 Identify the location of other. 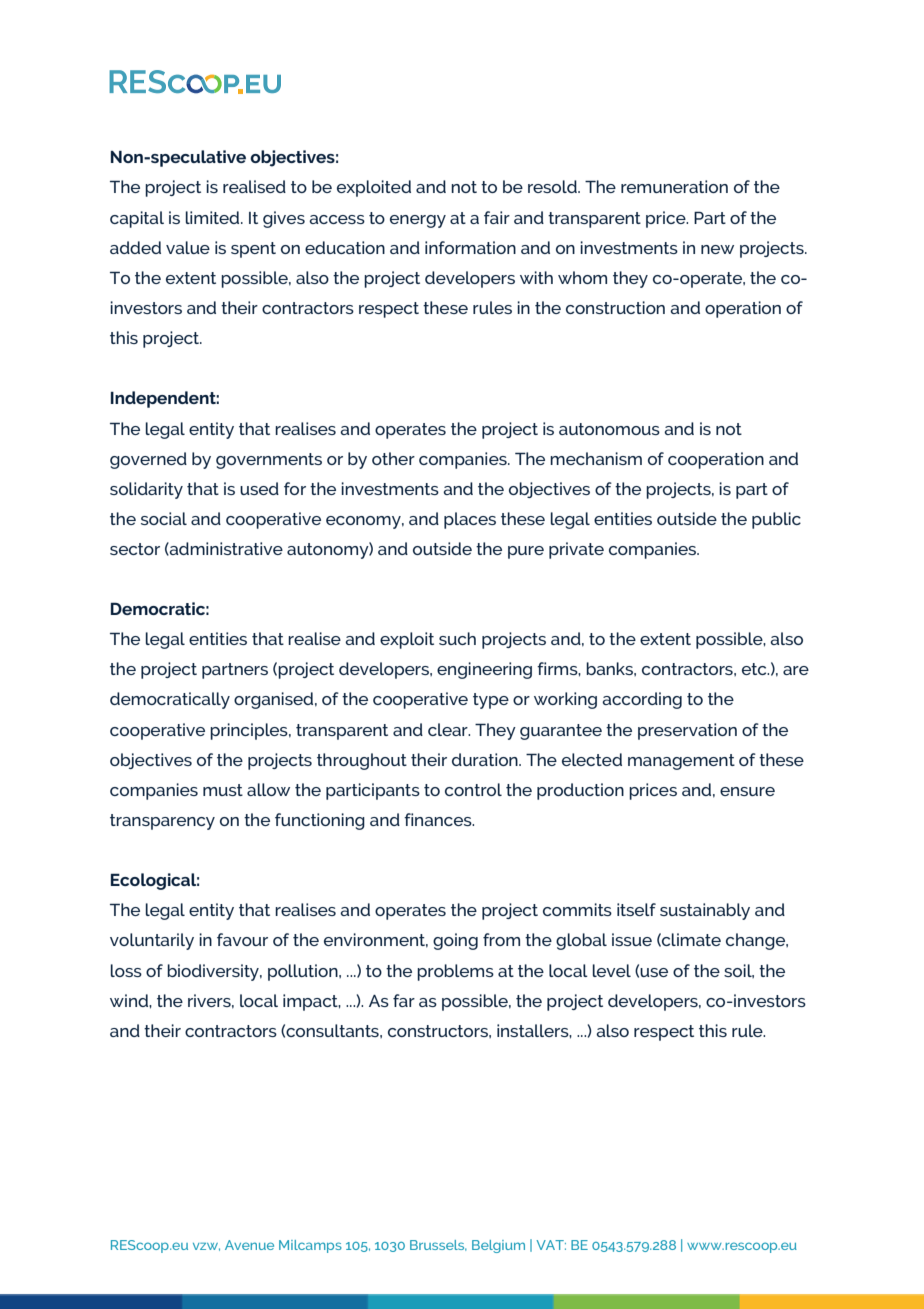
(393, 458).
